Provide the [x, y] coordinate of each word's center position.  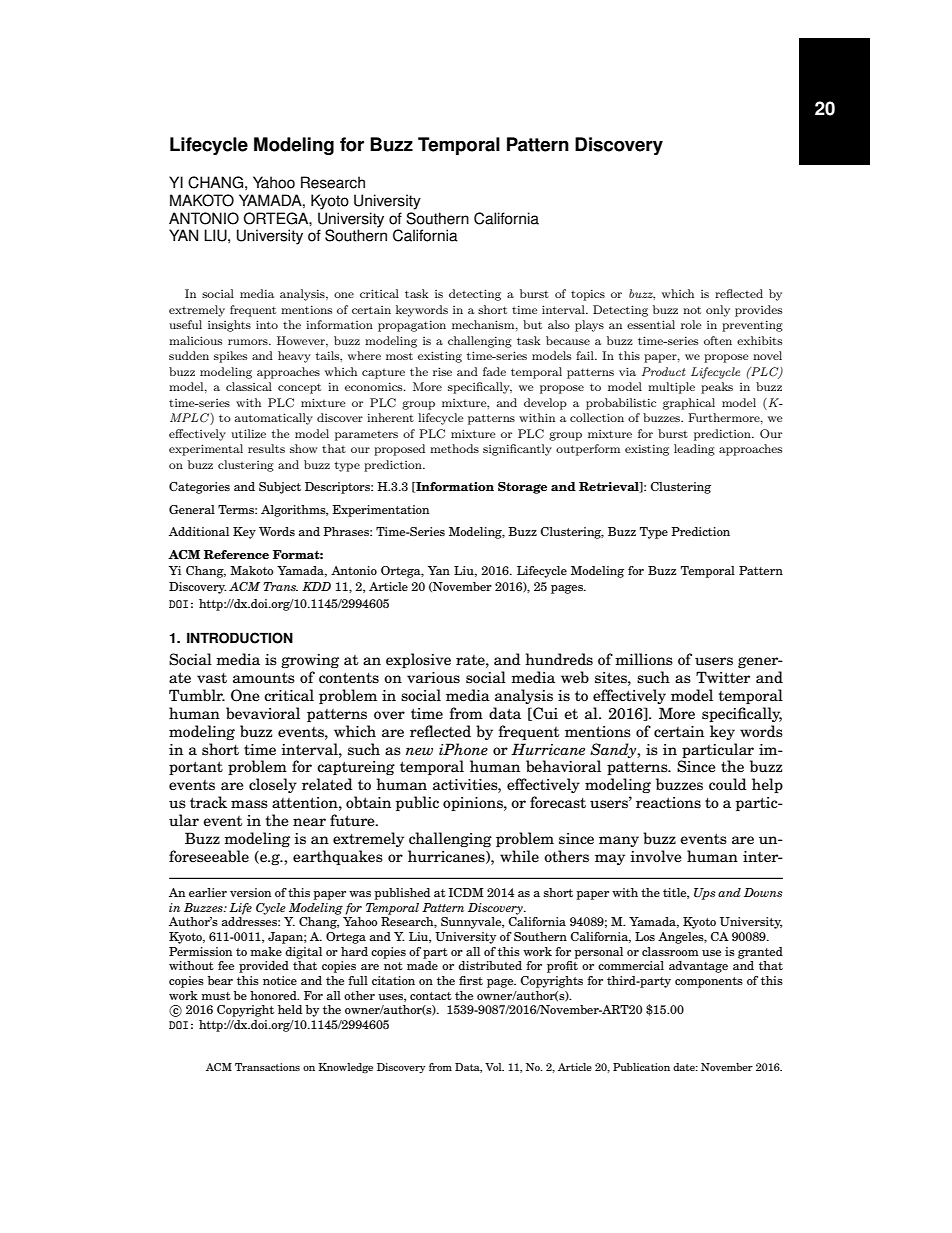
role [691, 324]
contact [431, 996]
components [709, 982]
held [290, 1009]
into [267, 324]
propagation [412, 326]
